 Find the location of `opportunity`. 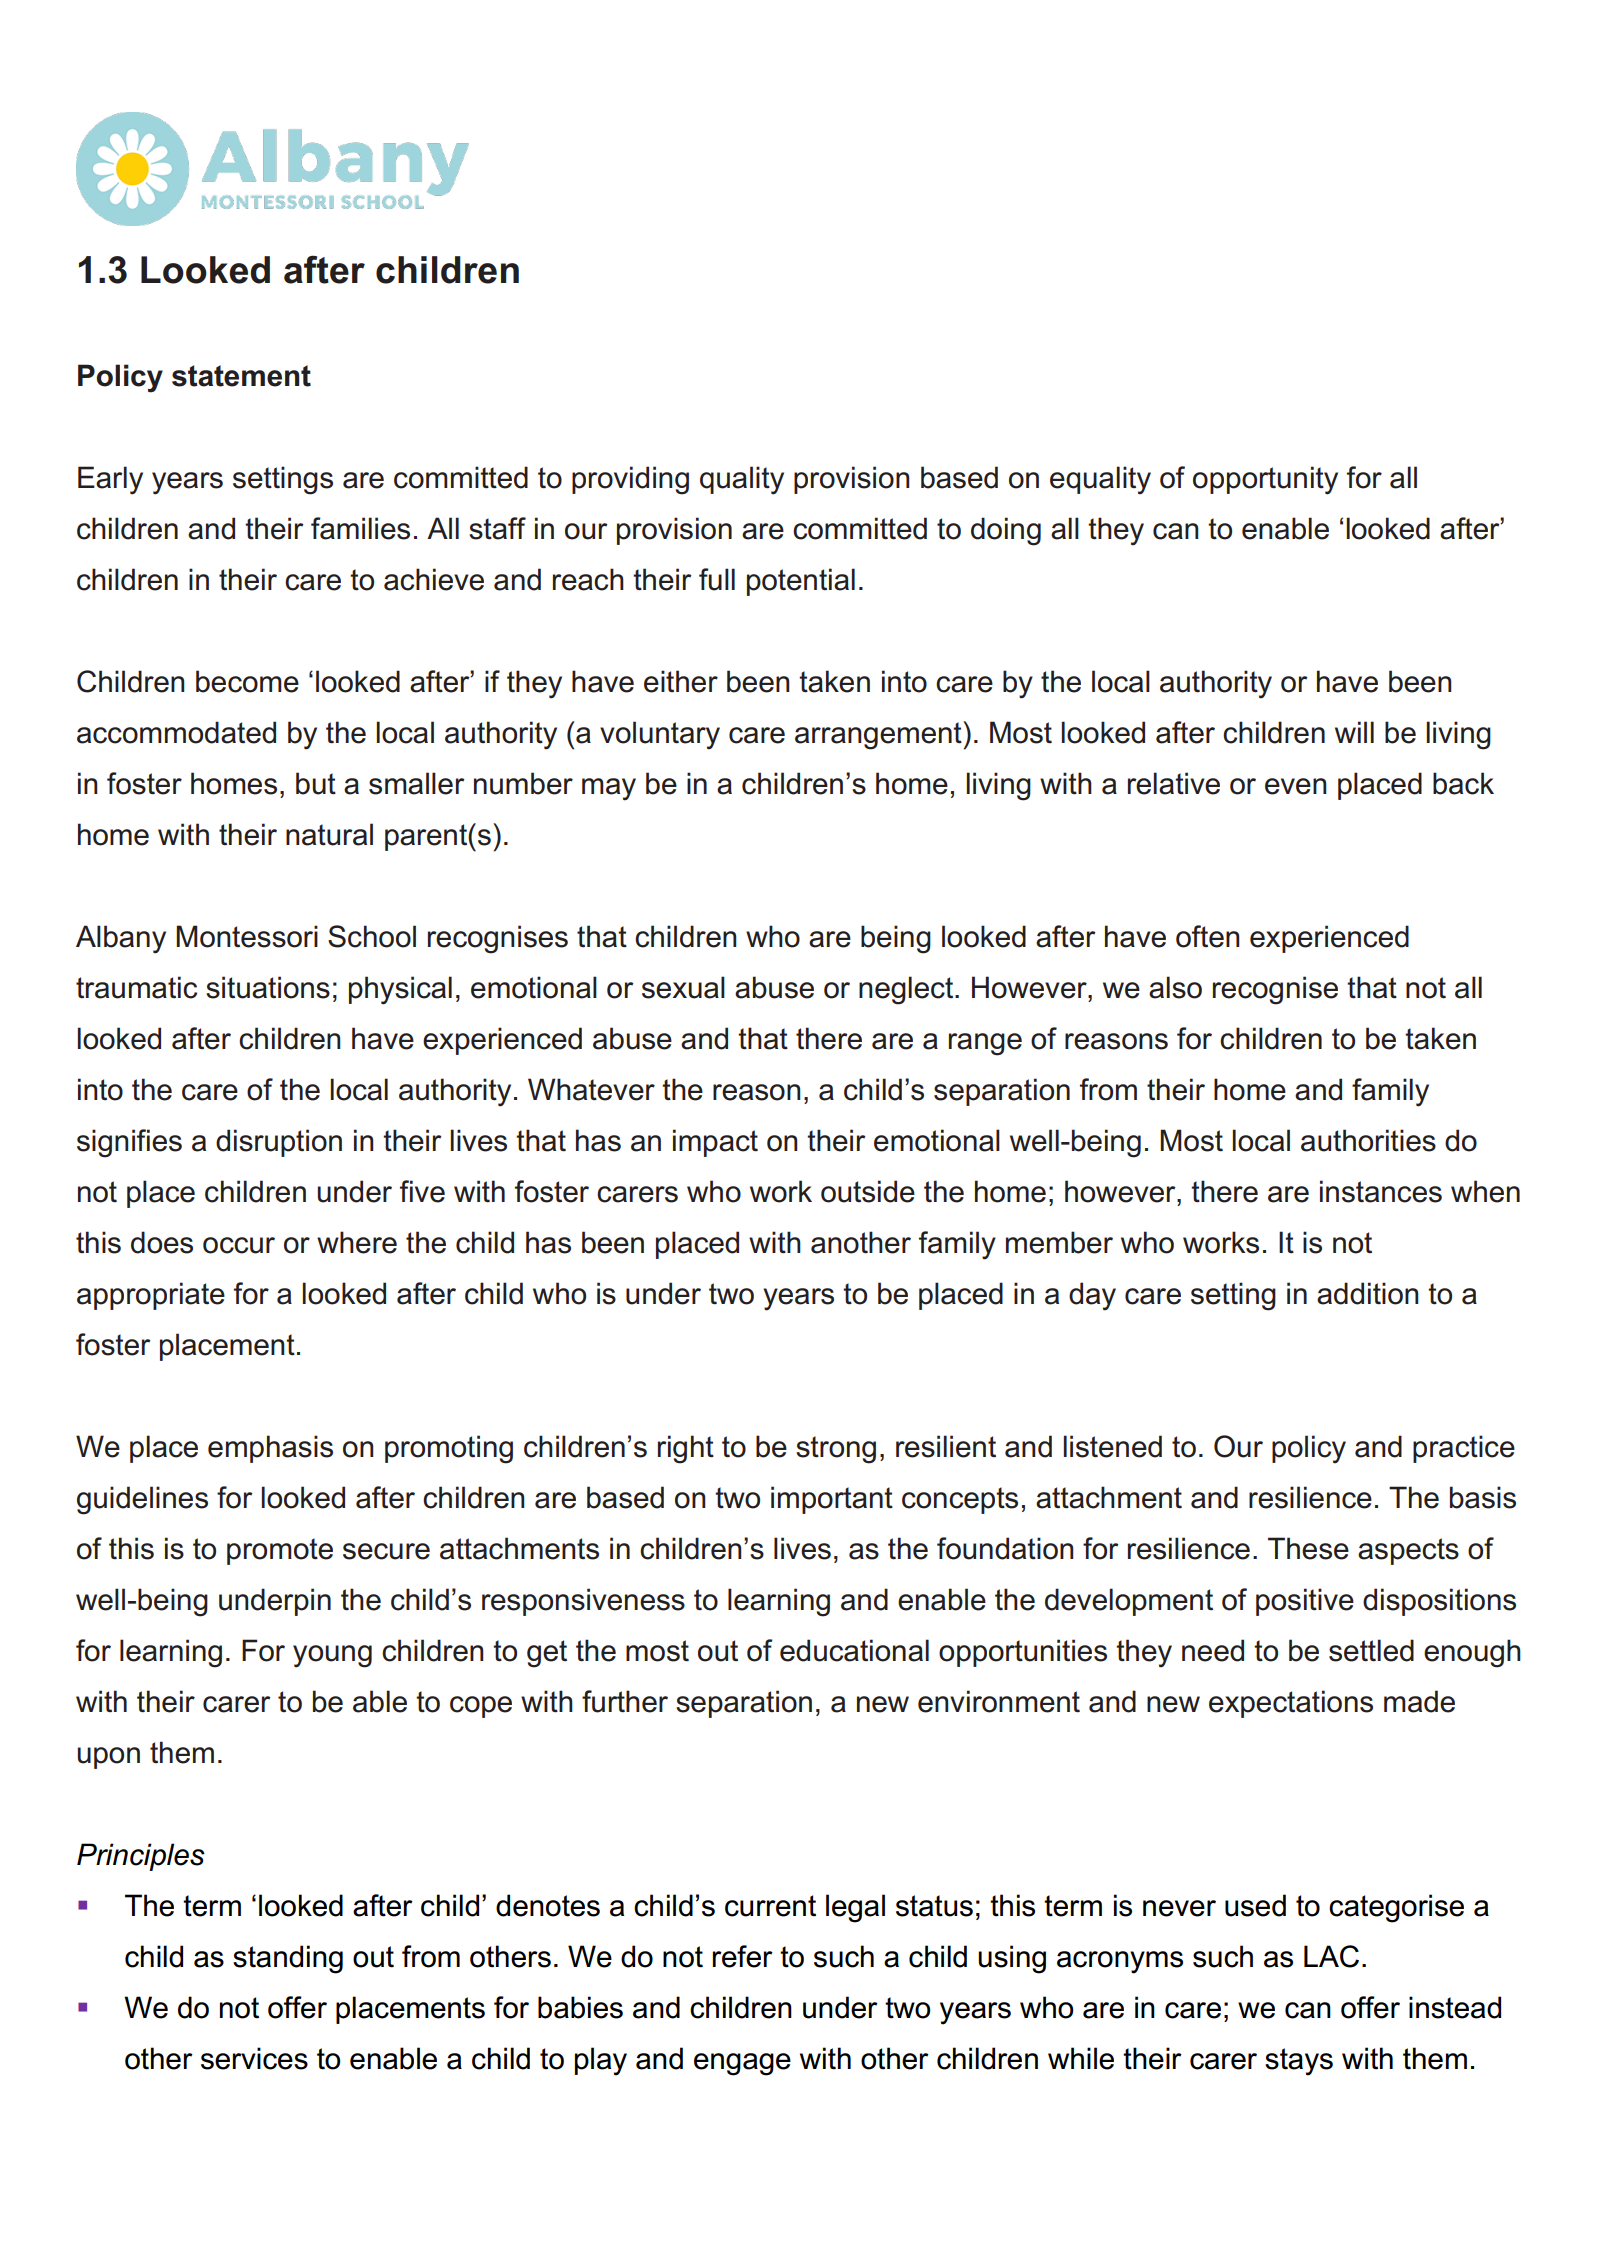

opportunity is located at coordinates (1265, 480).
